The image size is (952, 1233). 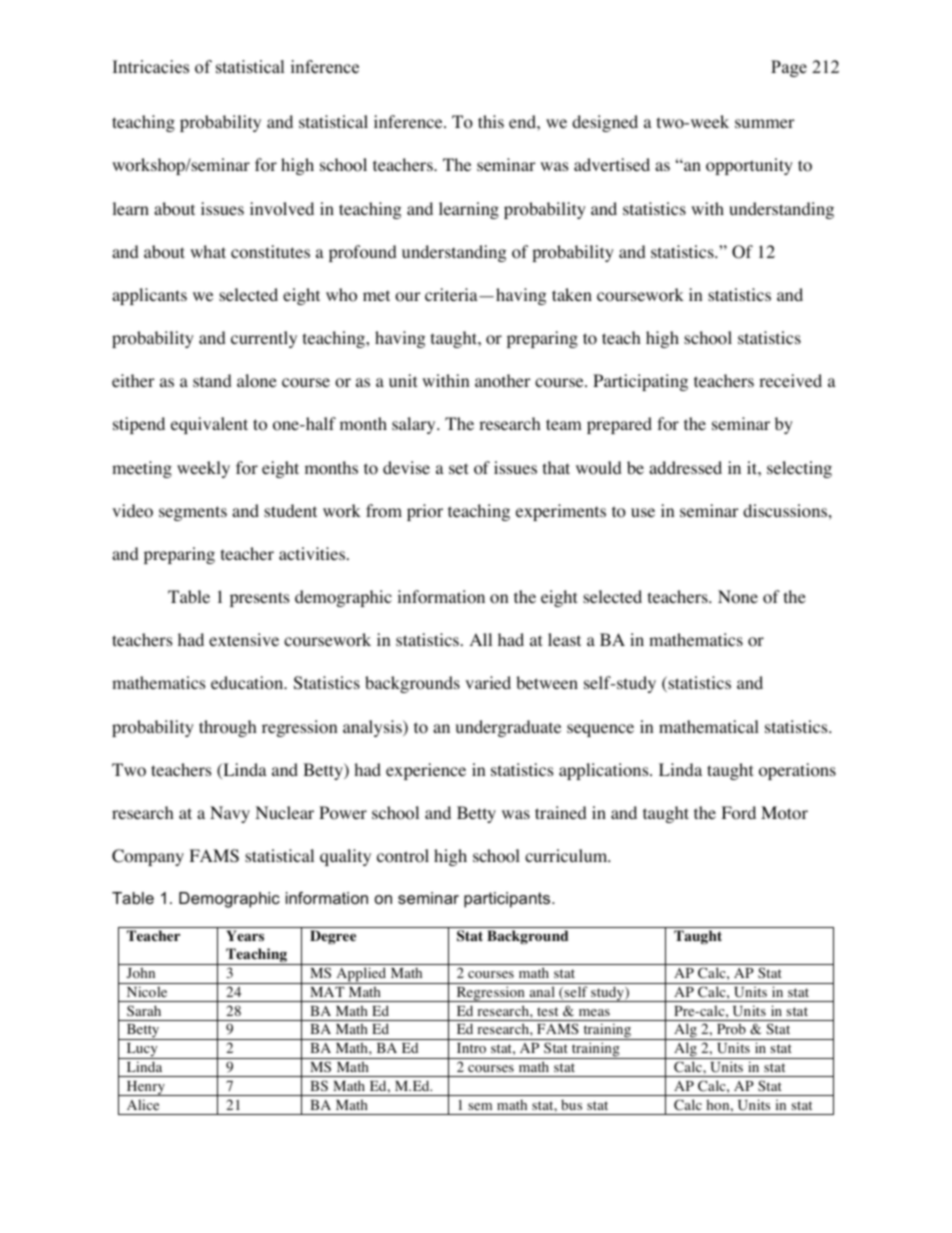 What do you see at coordinates (765, 123) in the screenshot?
I see `summer` at bounding box center [765, 123].
